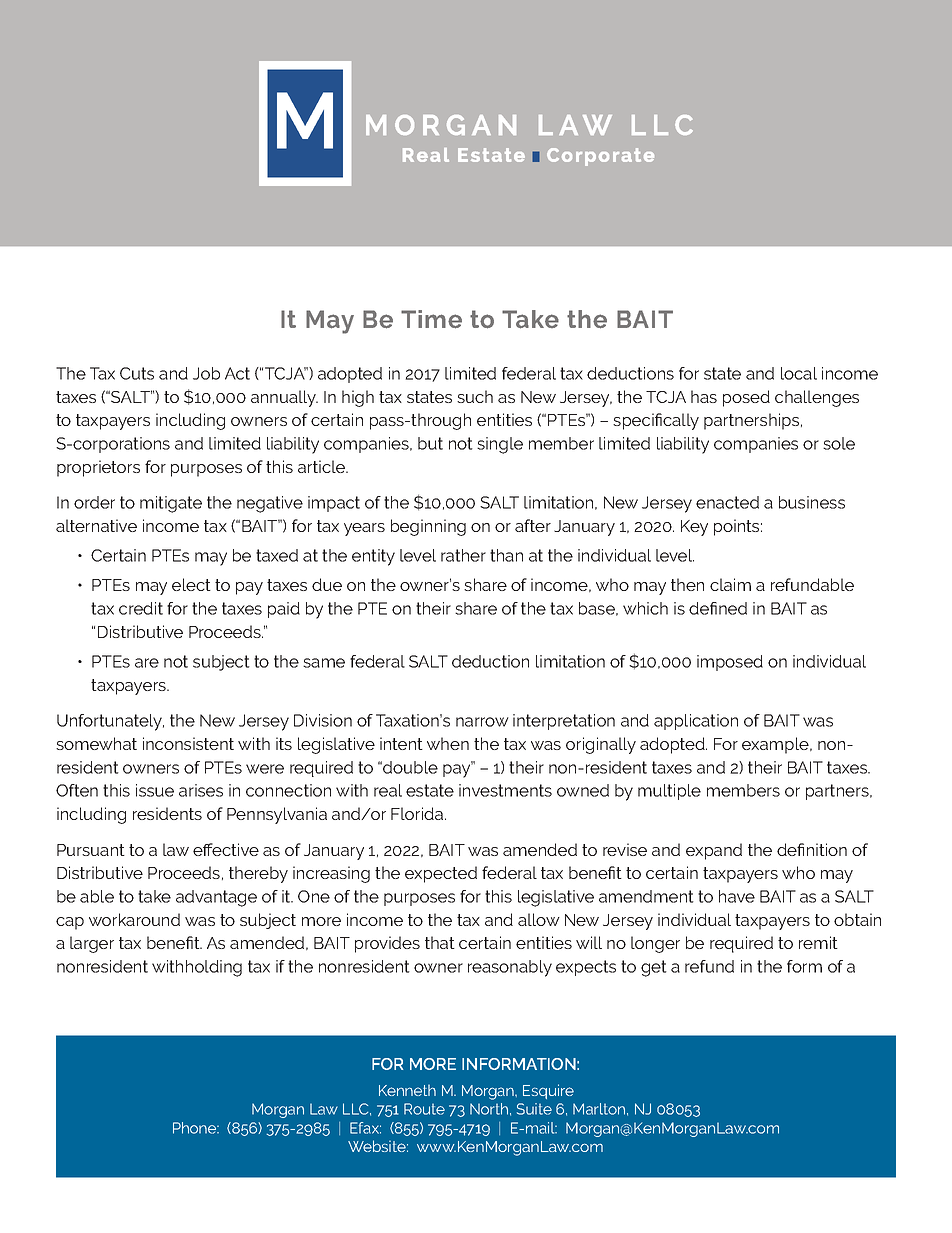 This screenshot has width=952, height=1233. I want to click on workaround, so click(134, 919).
